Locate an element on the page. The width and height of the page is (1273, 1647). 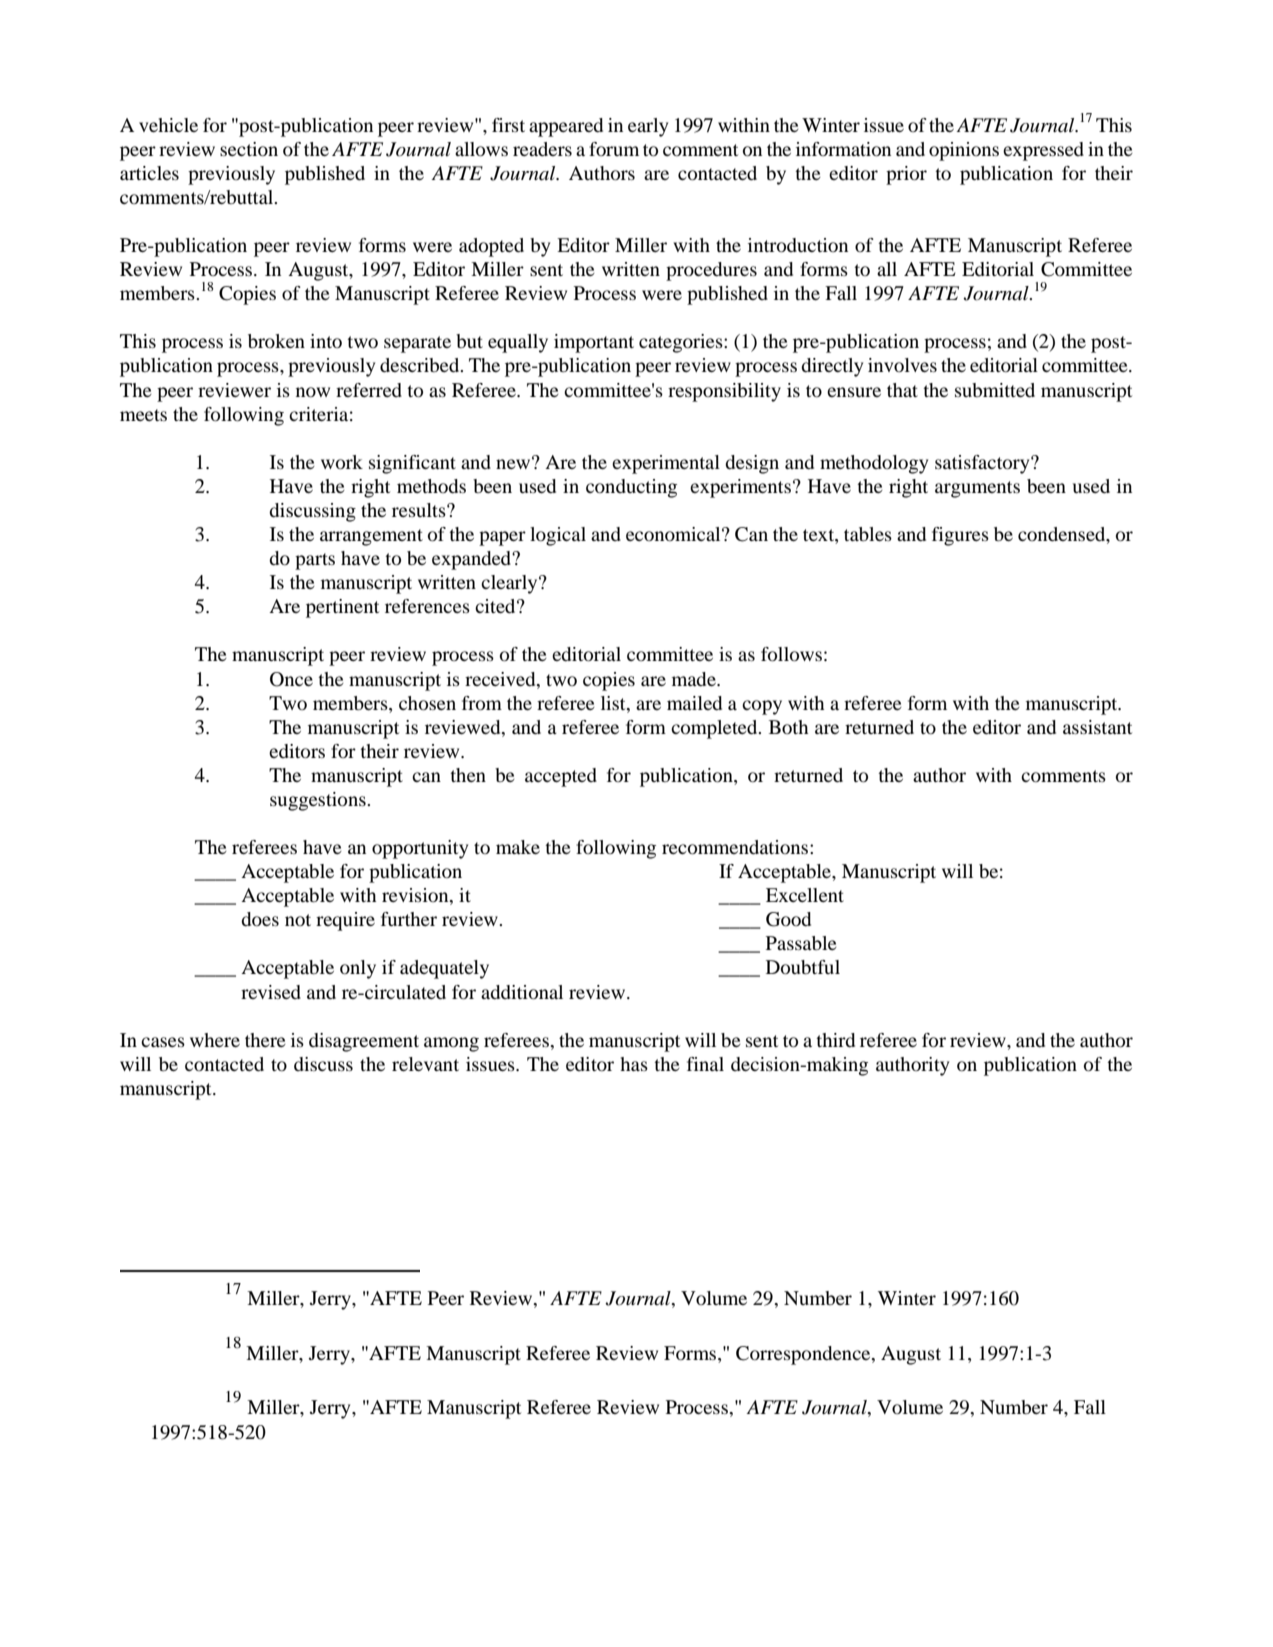
parts is located at coordinates (315, 561).
